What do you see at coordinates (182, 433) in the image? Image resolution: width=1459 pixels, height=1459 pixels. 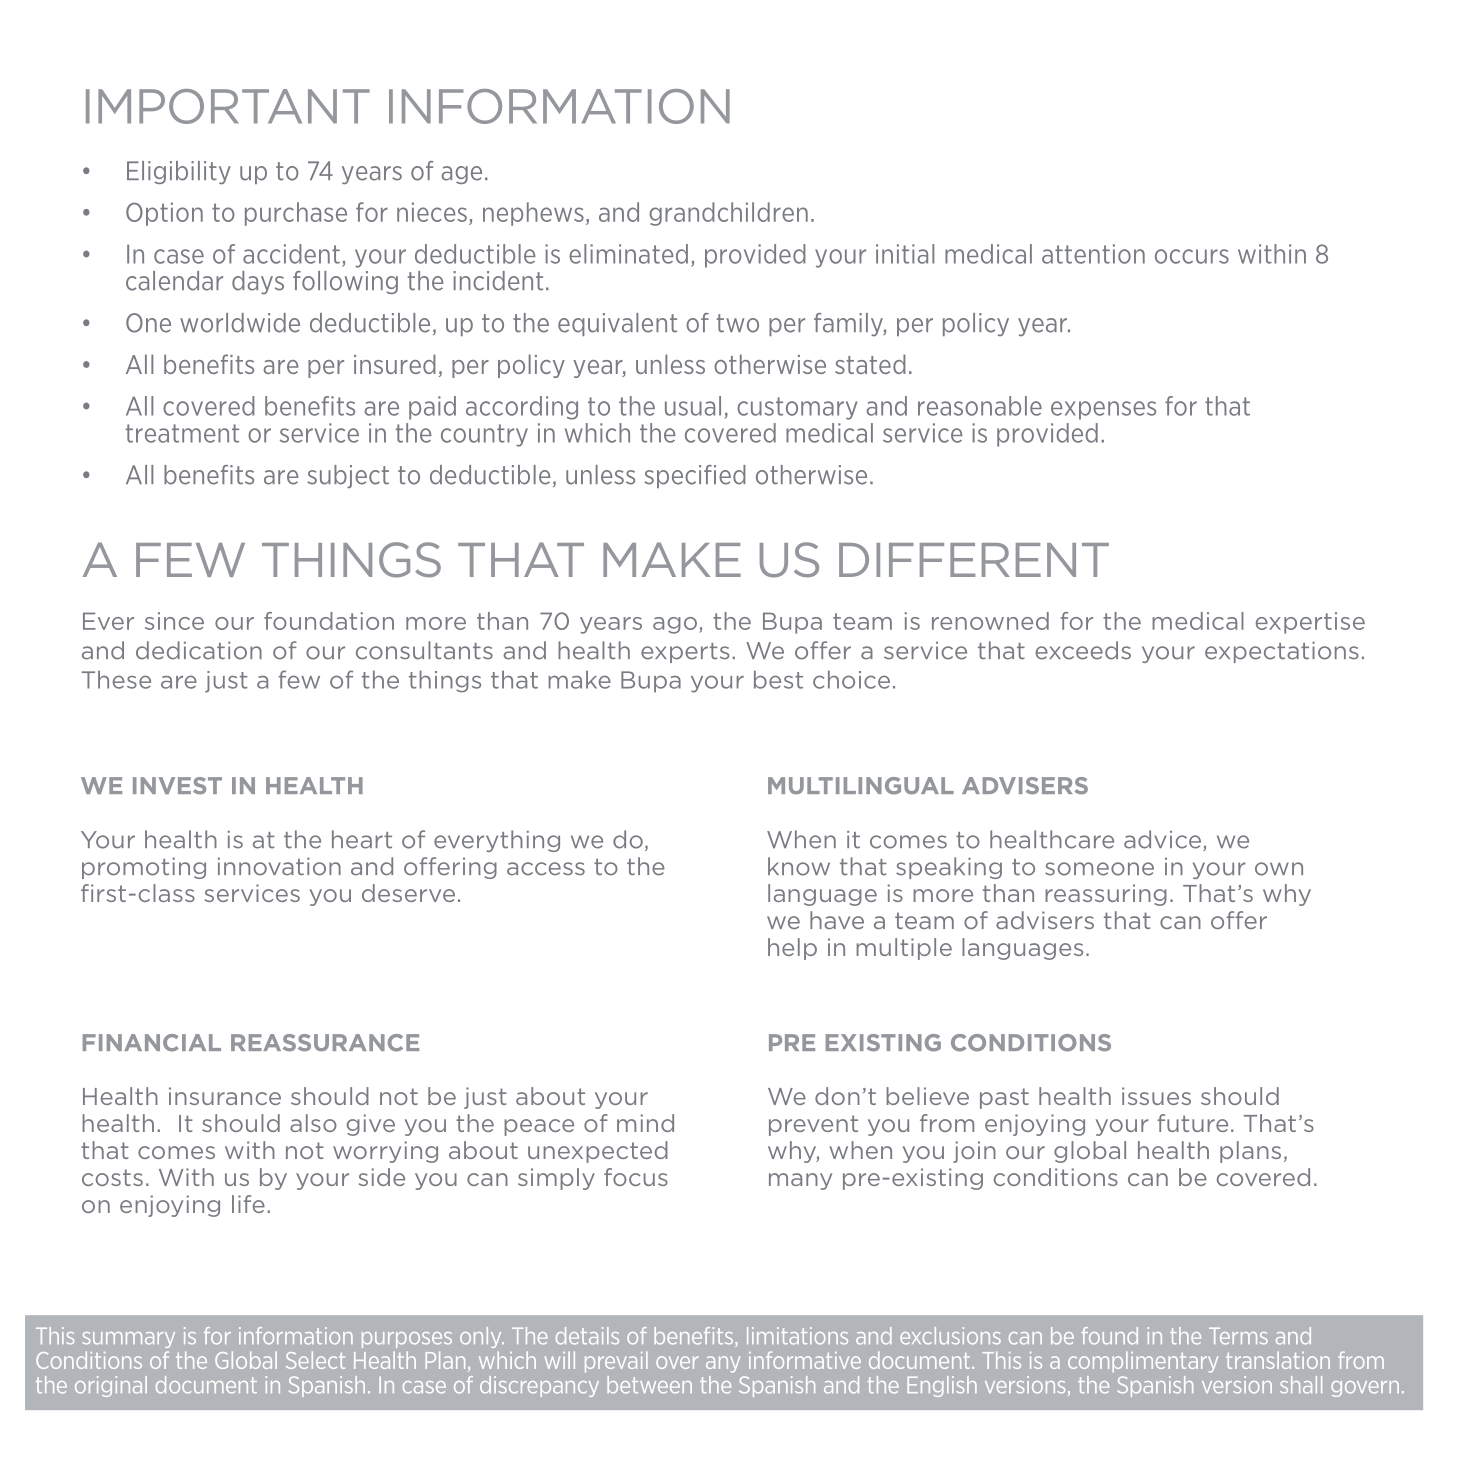 I see `treatment` at bounding box center [182, 433].
